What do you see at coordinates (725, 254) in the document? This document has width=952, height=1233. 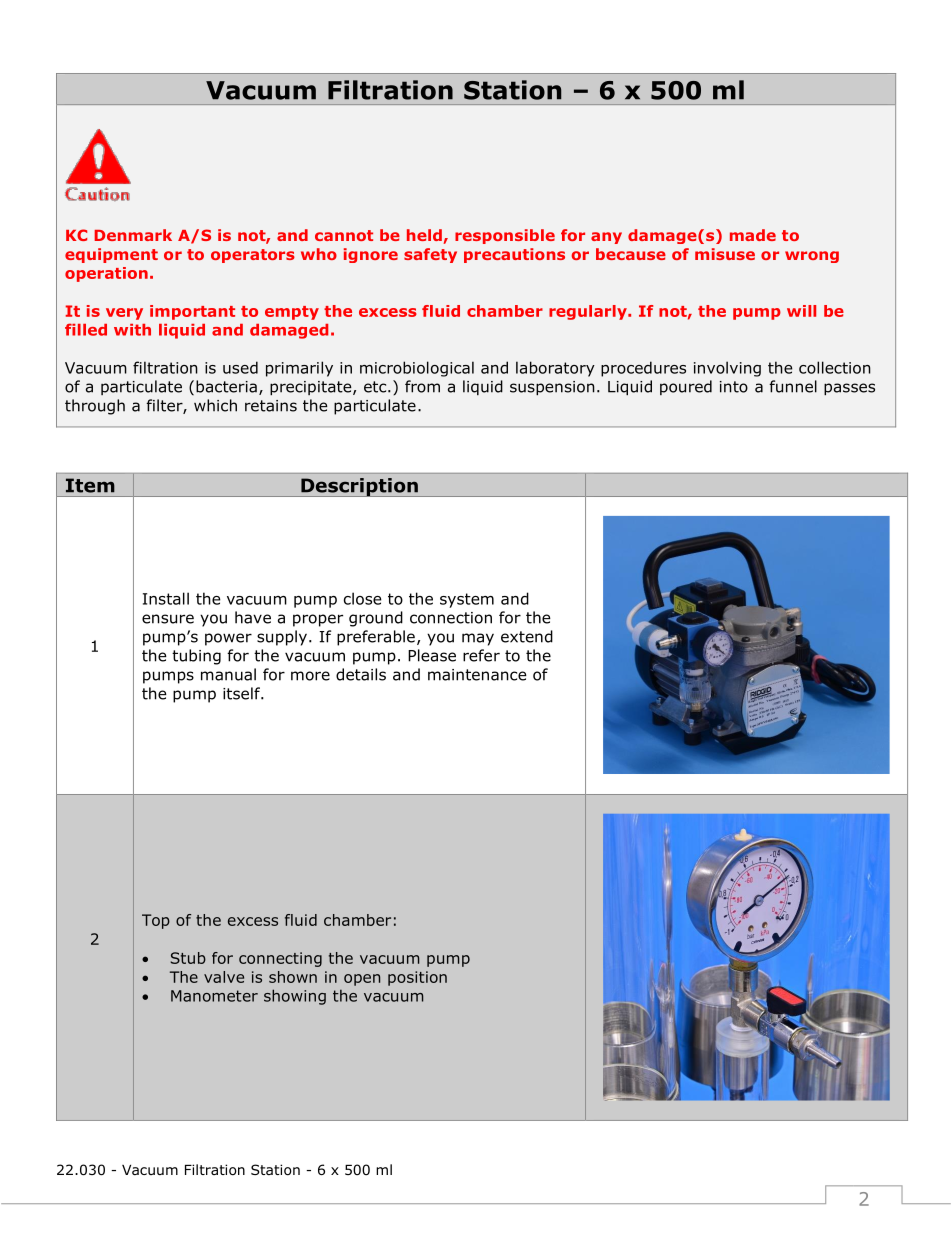 I see `misuse` at bounding box center [725, 254].
